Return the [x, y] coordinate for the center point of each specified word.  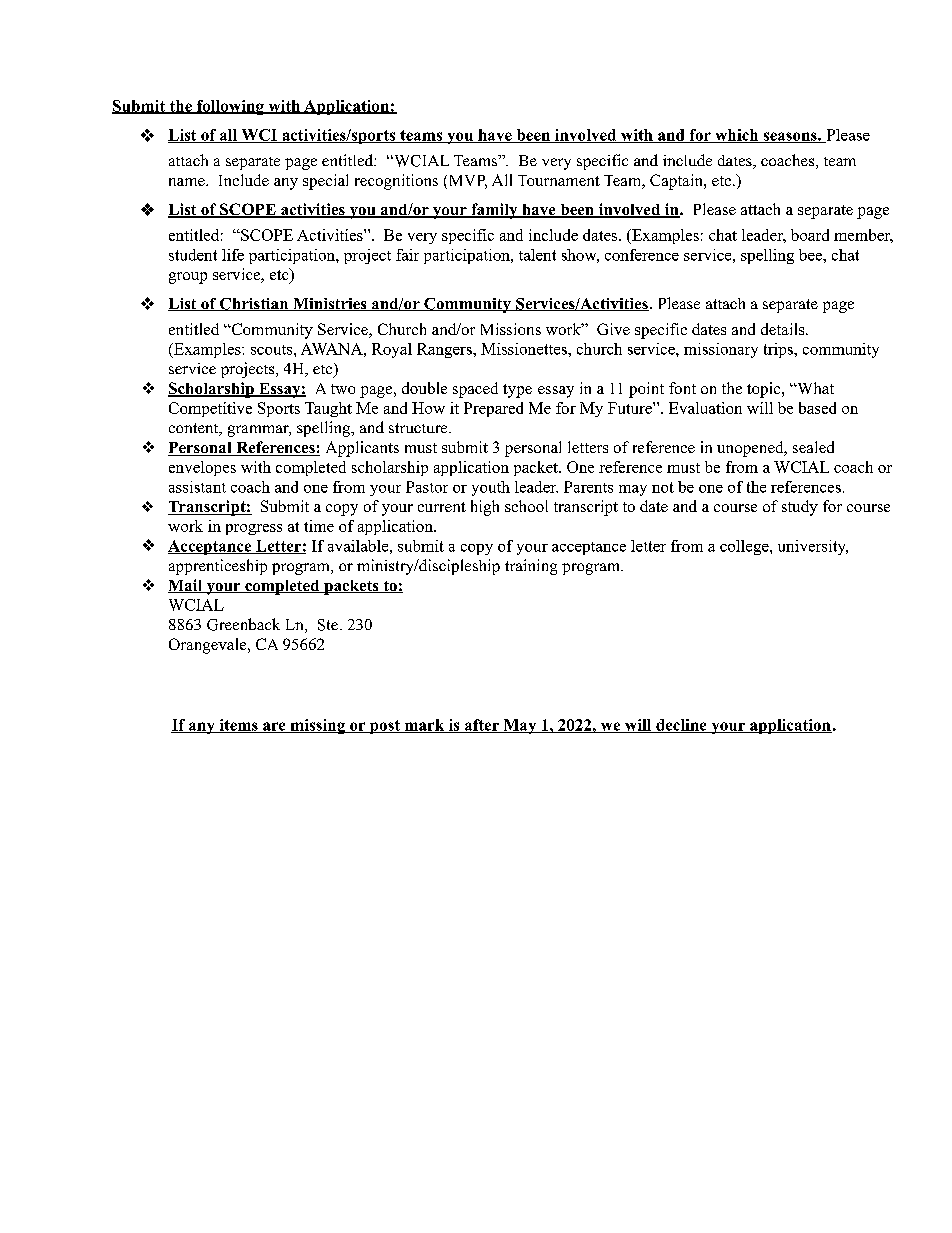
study [800, 508]
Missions [511, 329]
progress [254, 529]
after [481, 726]
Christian [254, 304]
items [238, 726]
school [526, 506]
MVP [466, 182]
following [230, 107]
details [784, 329]
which [737, 136]
